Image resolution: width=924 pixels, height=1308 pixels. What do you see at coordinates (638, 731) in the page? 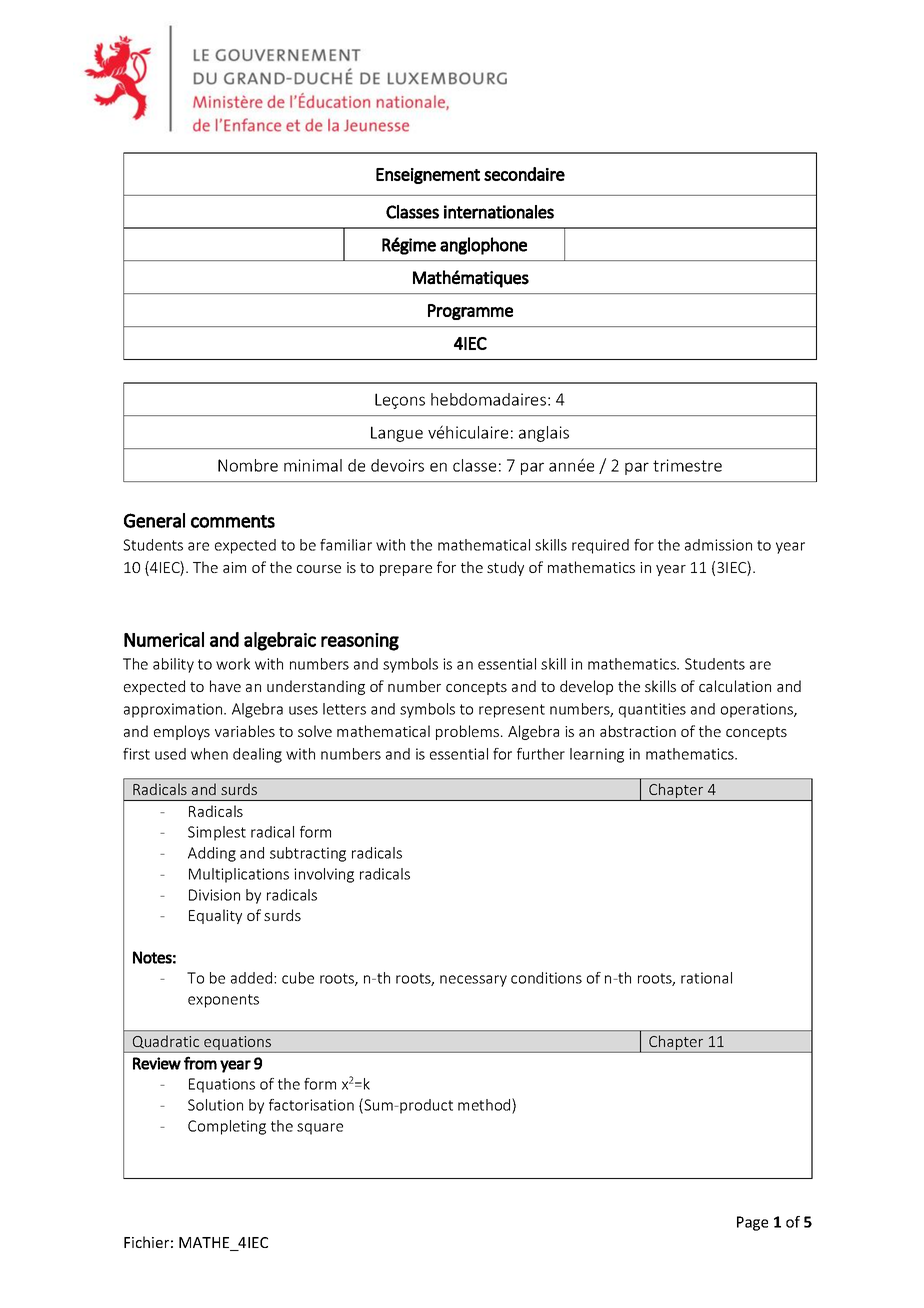
I see `abstraction` at bounding box center [638, 731].
